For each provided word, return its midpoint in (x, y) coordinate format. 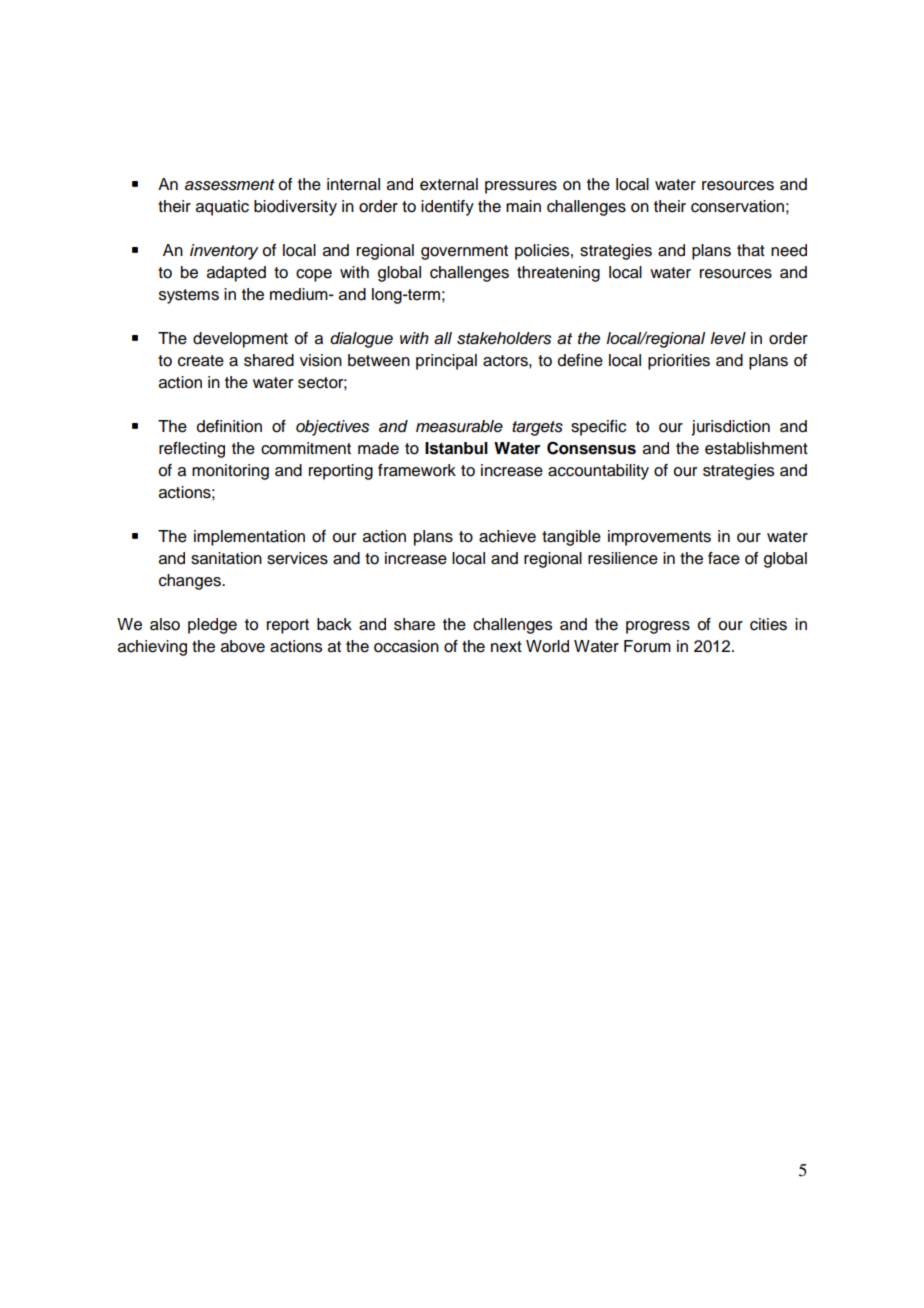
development (240, 340)
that (751, 250)
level (728, 338)
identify (447, 208)
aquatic (222, 208)
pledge (212, 626)
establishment (756, 448)
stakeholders (504, 338)
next (506, 647)
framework (417, 470)
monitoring (230, 472)
